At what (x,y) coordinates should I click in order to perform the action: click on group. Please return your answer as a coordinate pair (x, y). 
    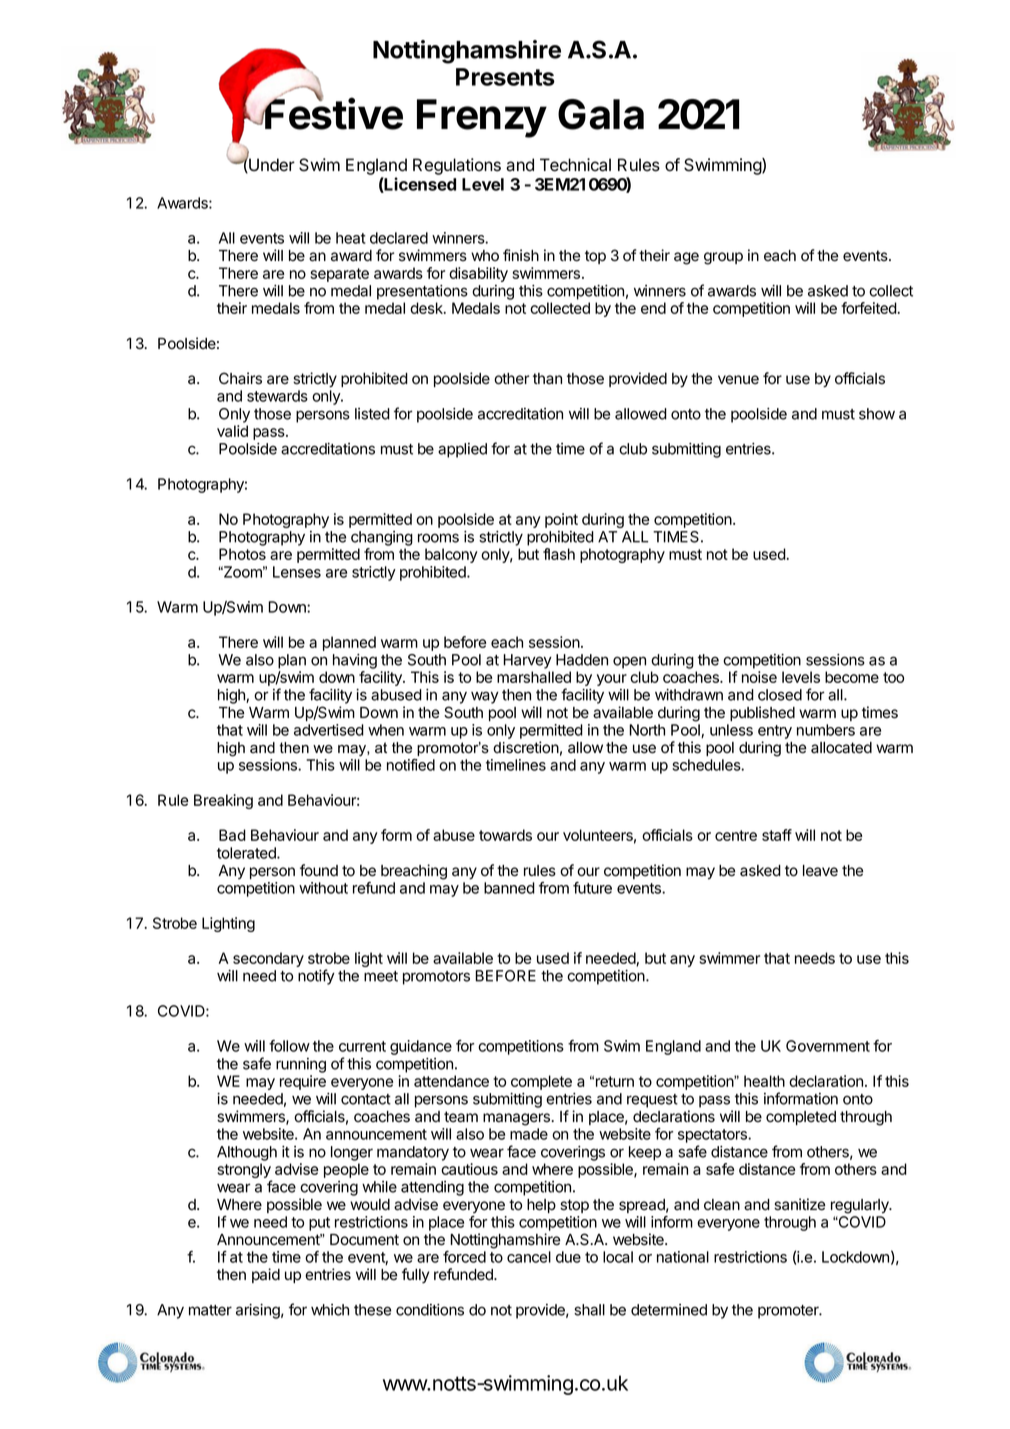
    Looking at the image, I should click on (723, 258).
